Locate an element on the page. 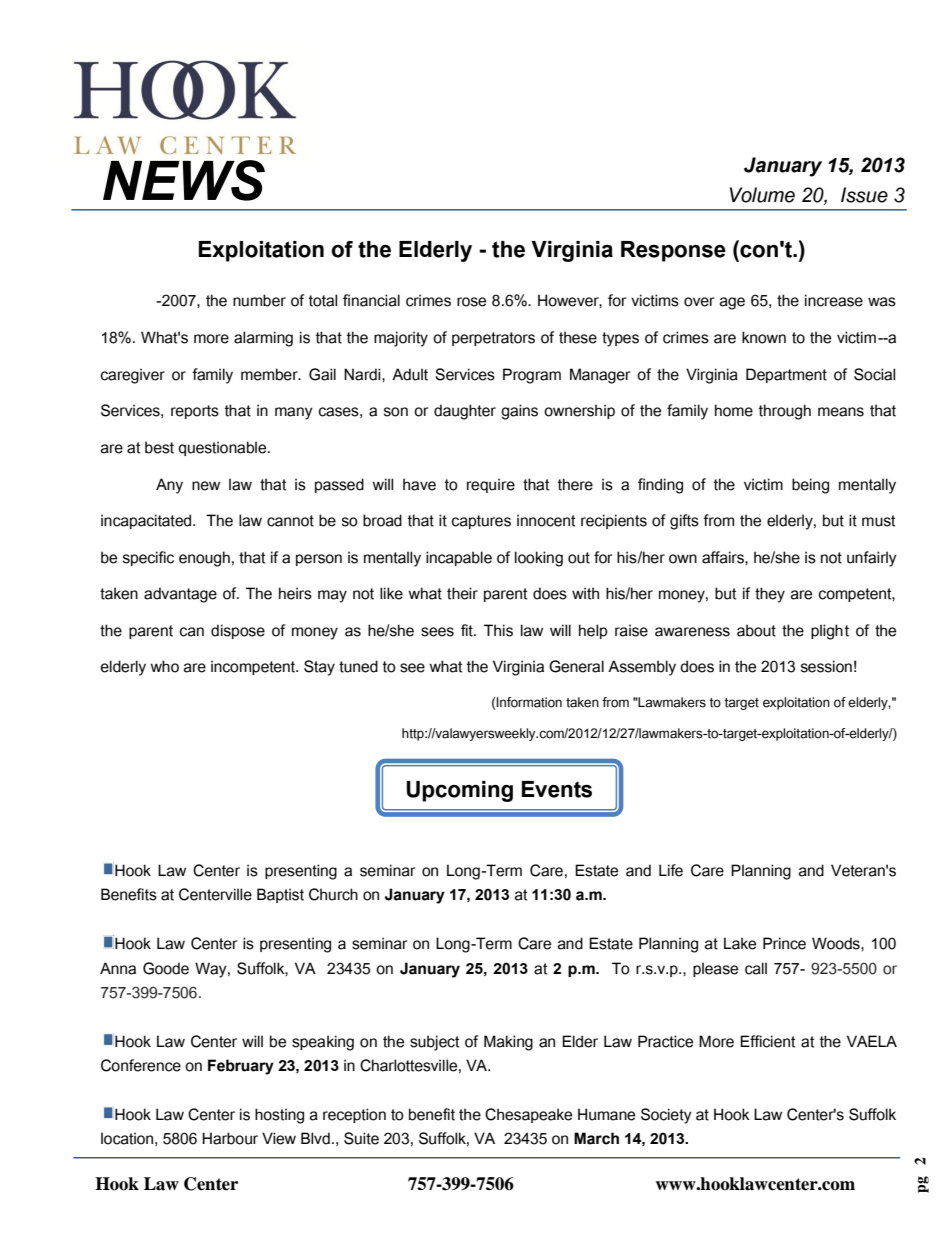 This document has height=1233, width=952. gains is located at coordinates (519, 412).
